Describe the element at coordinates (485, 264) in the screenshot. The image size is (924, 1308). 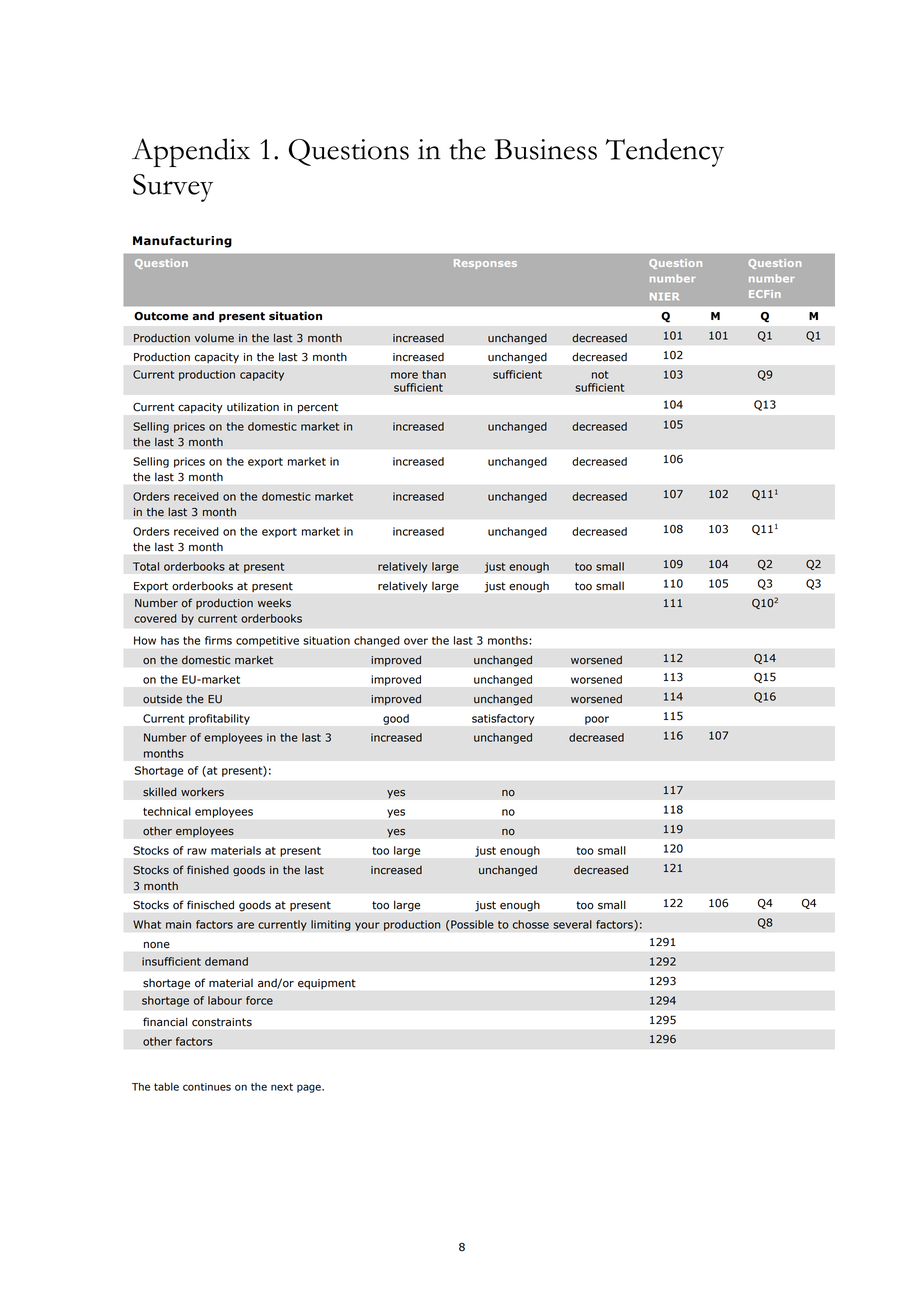
I see `Responses` at that location.
